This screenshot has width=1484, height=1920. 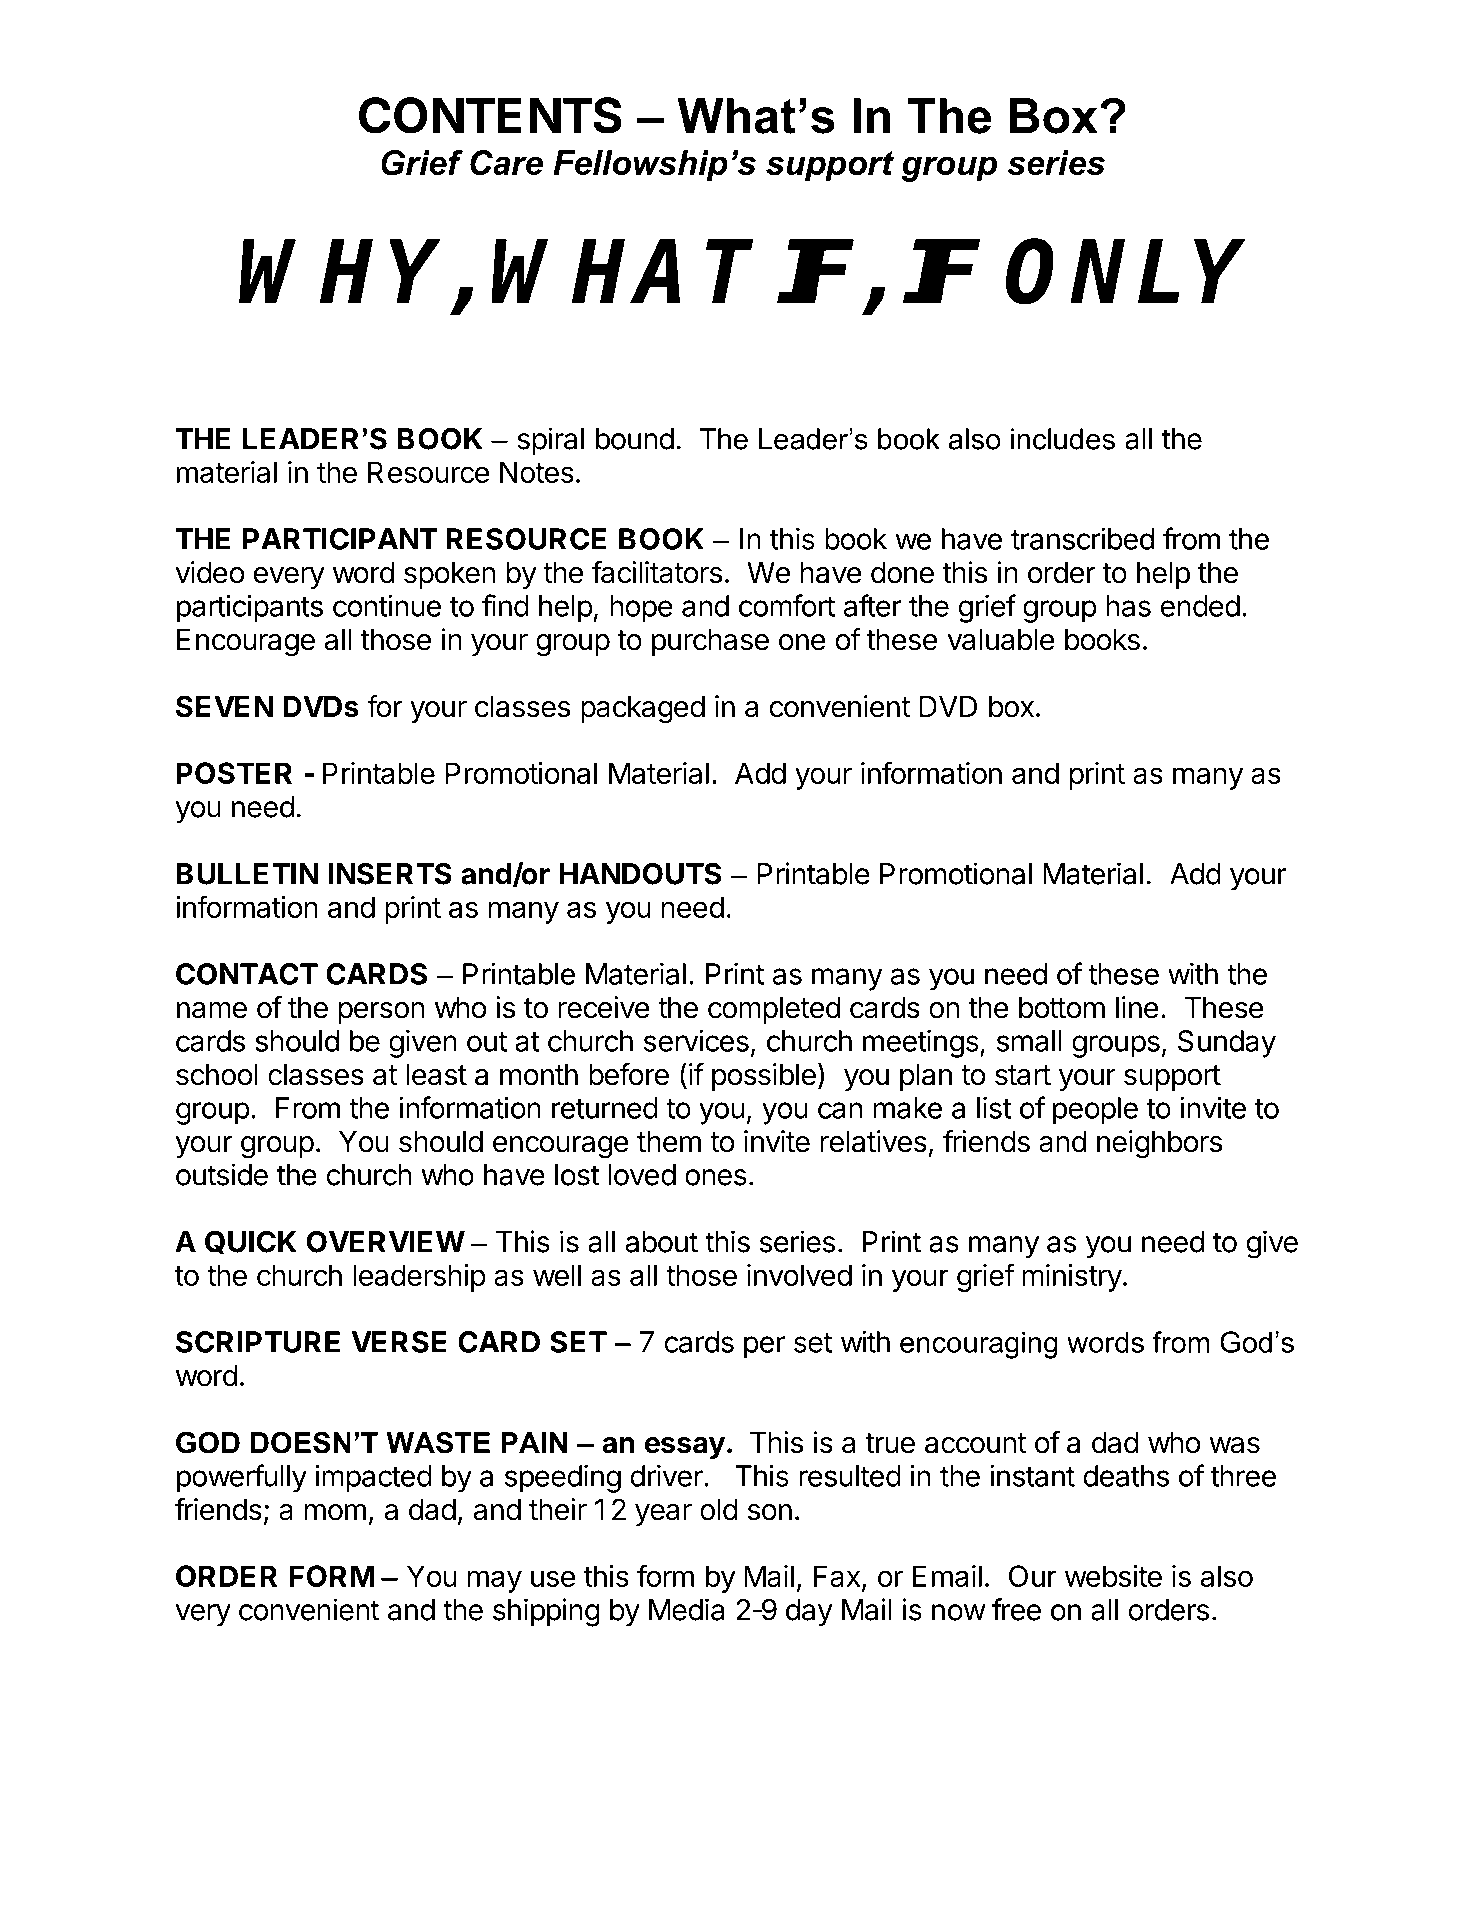 I want to click on includes, so click(x=1063, y=439).
